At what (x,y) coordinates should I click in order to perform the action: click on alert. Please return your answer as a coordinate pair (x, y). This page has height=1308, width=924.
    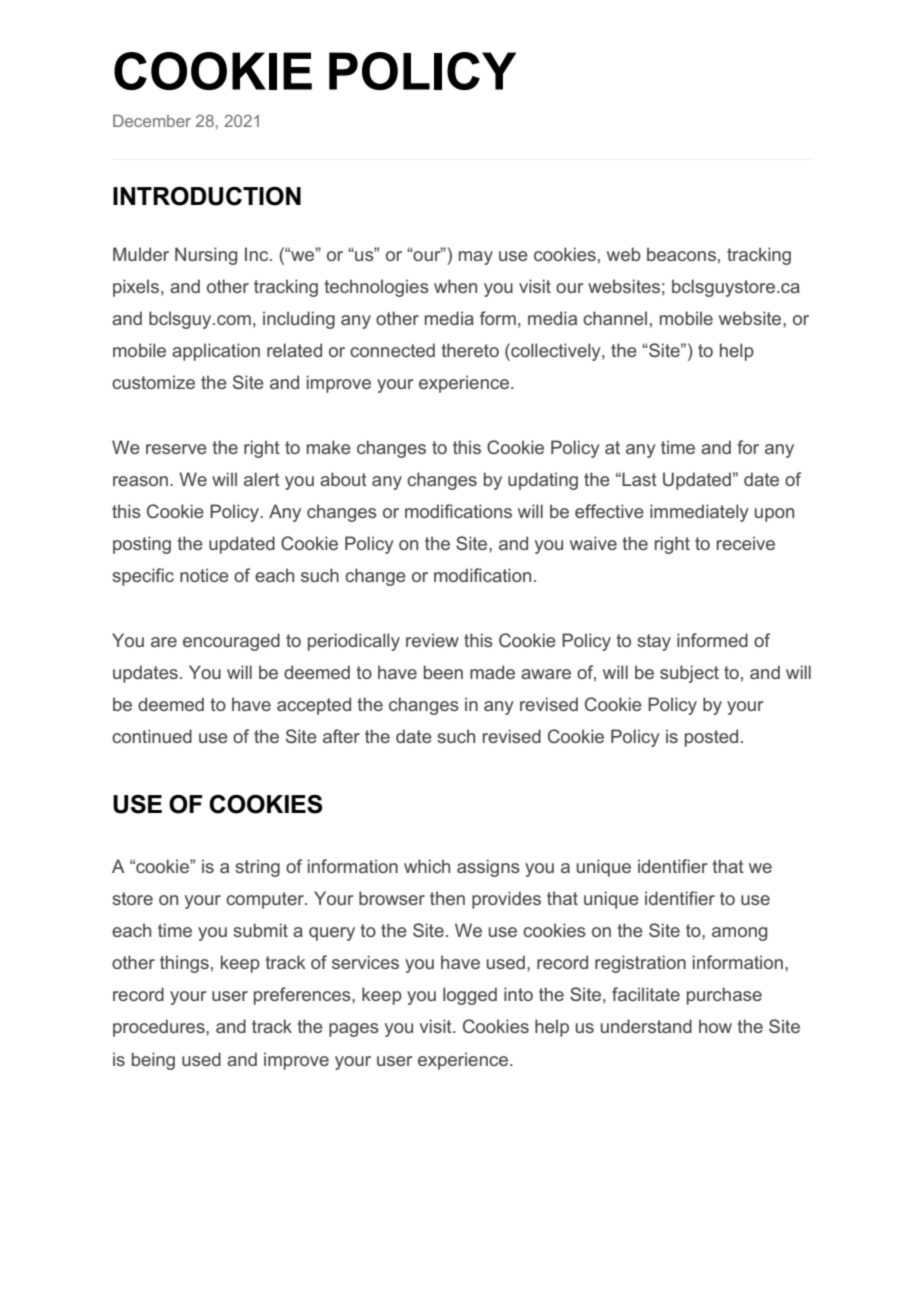
    Looking at the image, I should click on (262, 479).
